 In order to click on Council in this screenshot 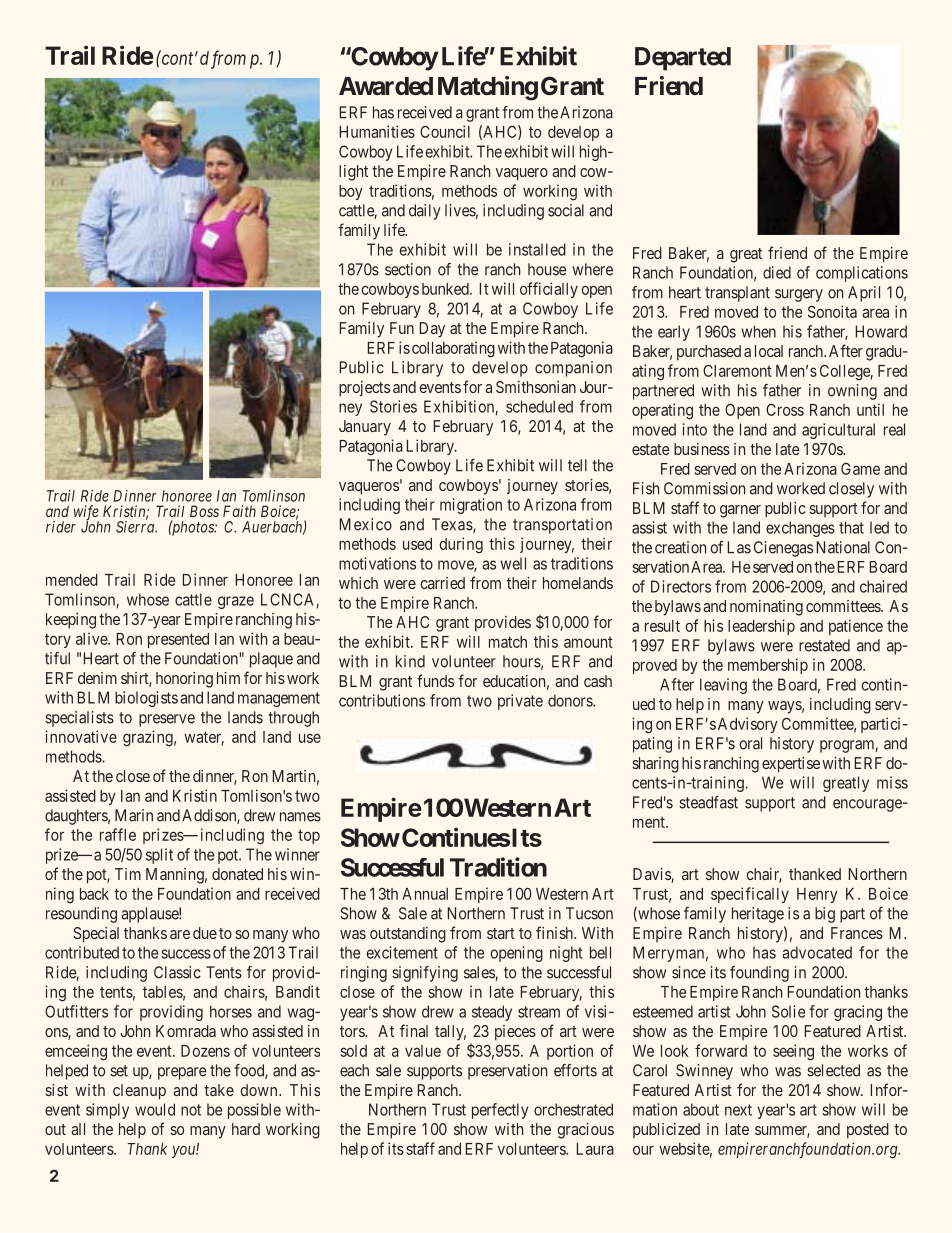, I will do `click(445, 131)`.
